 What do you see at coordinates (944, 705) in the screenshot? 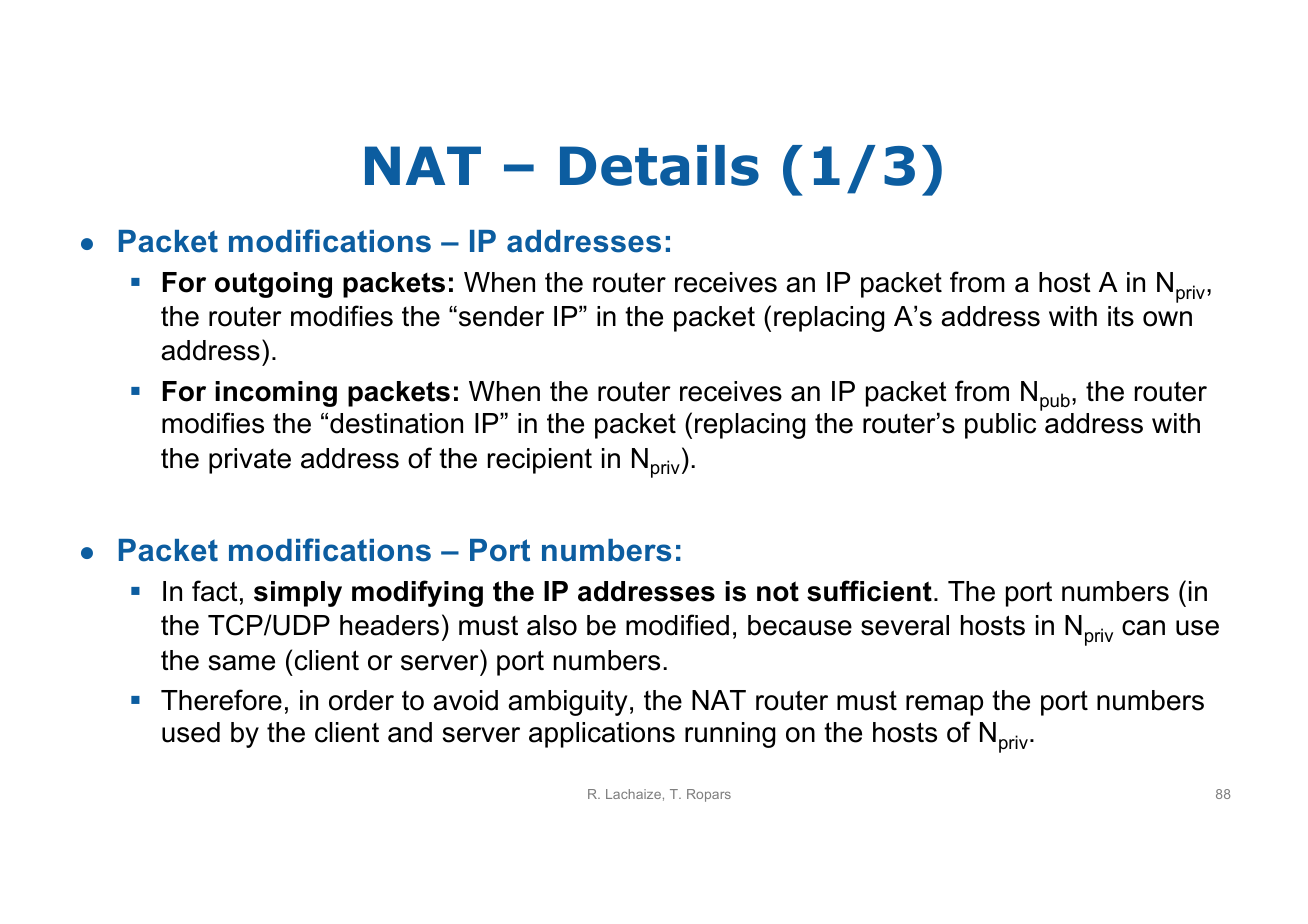
I see `remap` at bounding box center [944, 705].
